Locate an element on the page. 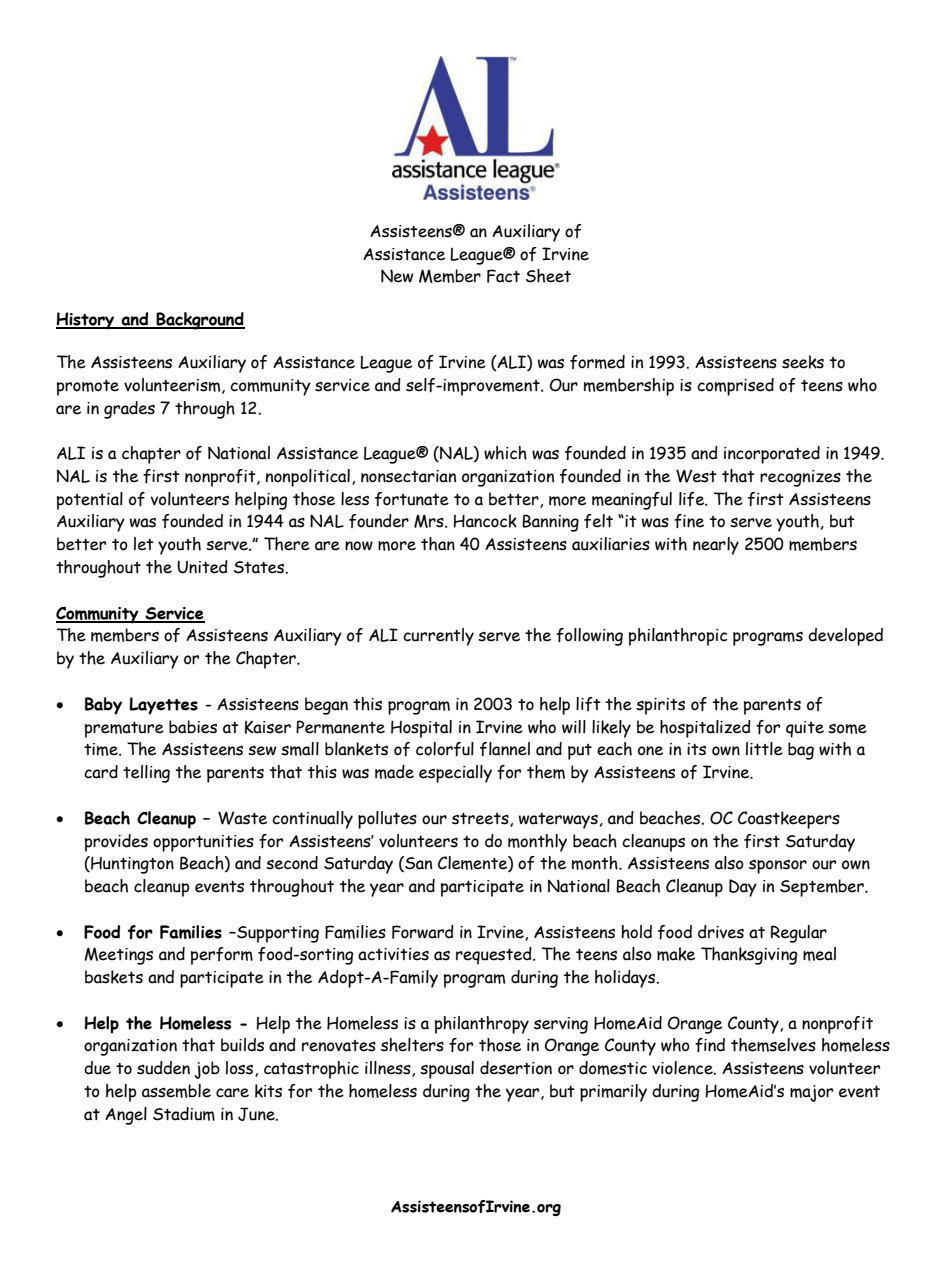 The image size is (952, 1272). Huntington is located at coordinates (131, 865).
